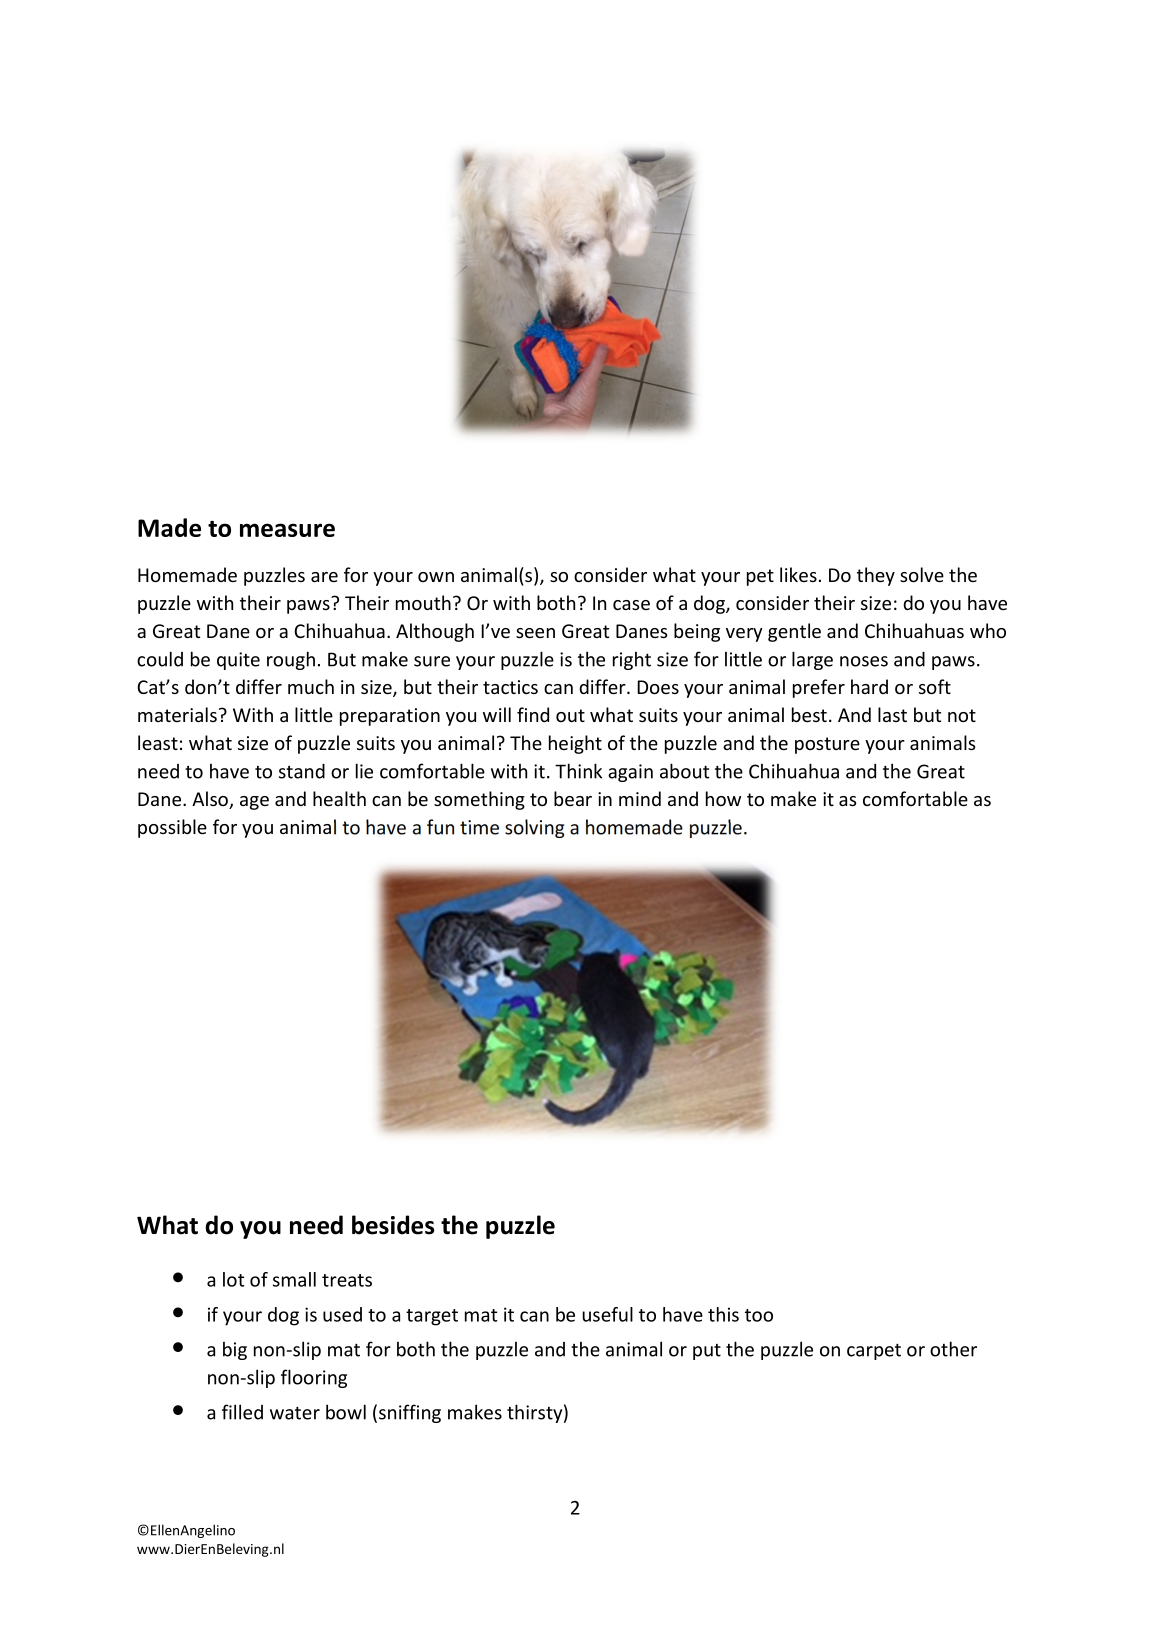  Describe the element at coordinates (707, 1352) in the document. I see `put` at that location.
